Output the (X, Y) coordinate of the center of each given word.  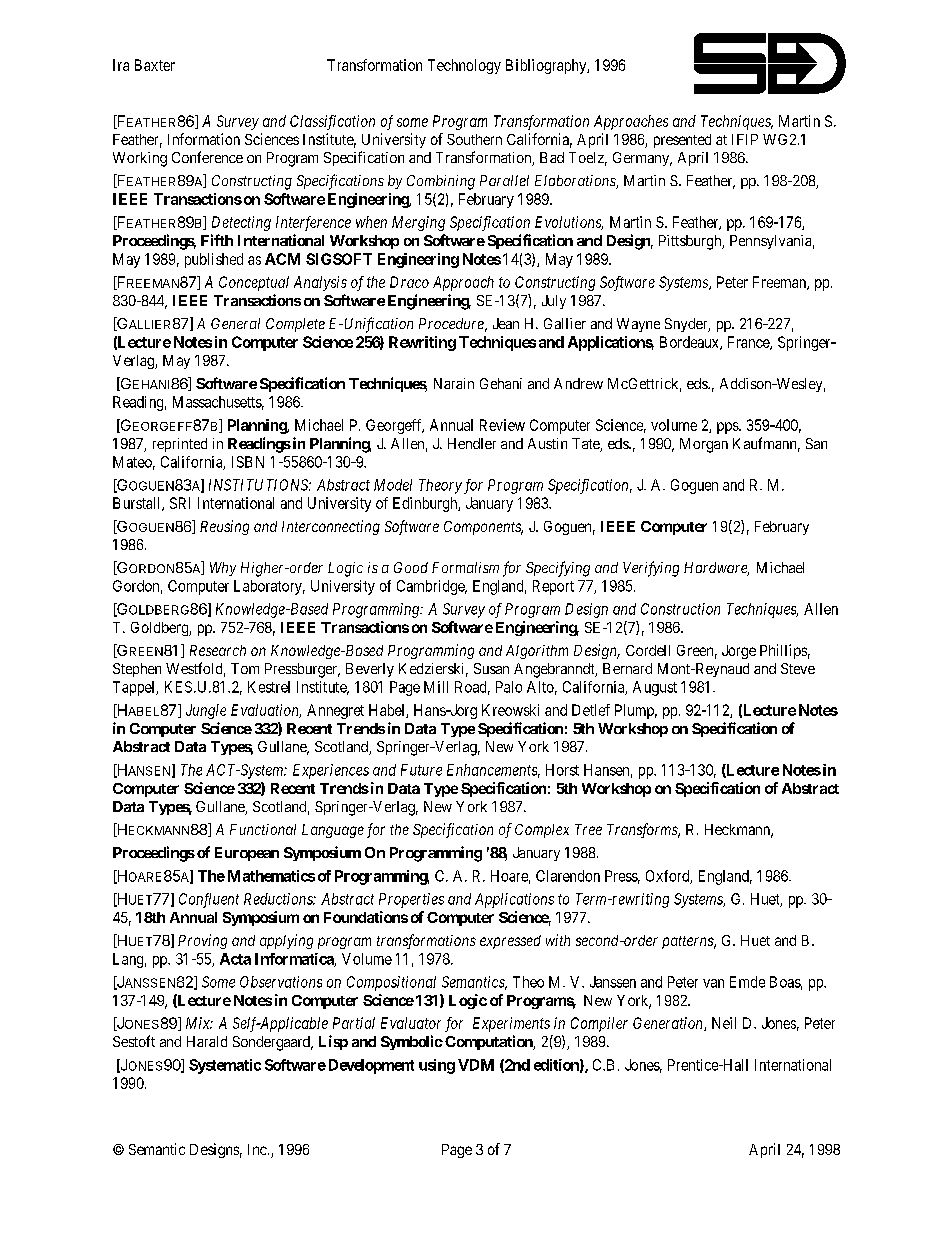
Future (421, 770)
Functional (263, 829)
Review (502, 425)
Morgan (704, 445)
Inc (257, 1149)
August (655, 688)
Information (204, 139)
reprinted (180, 445)
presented (682, 141)
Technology (464, 66)
